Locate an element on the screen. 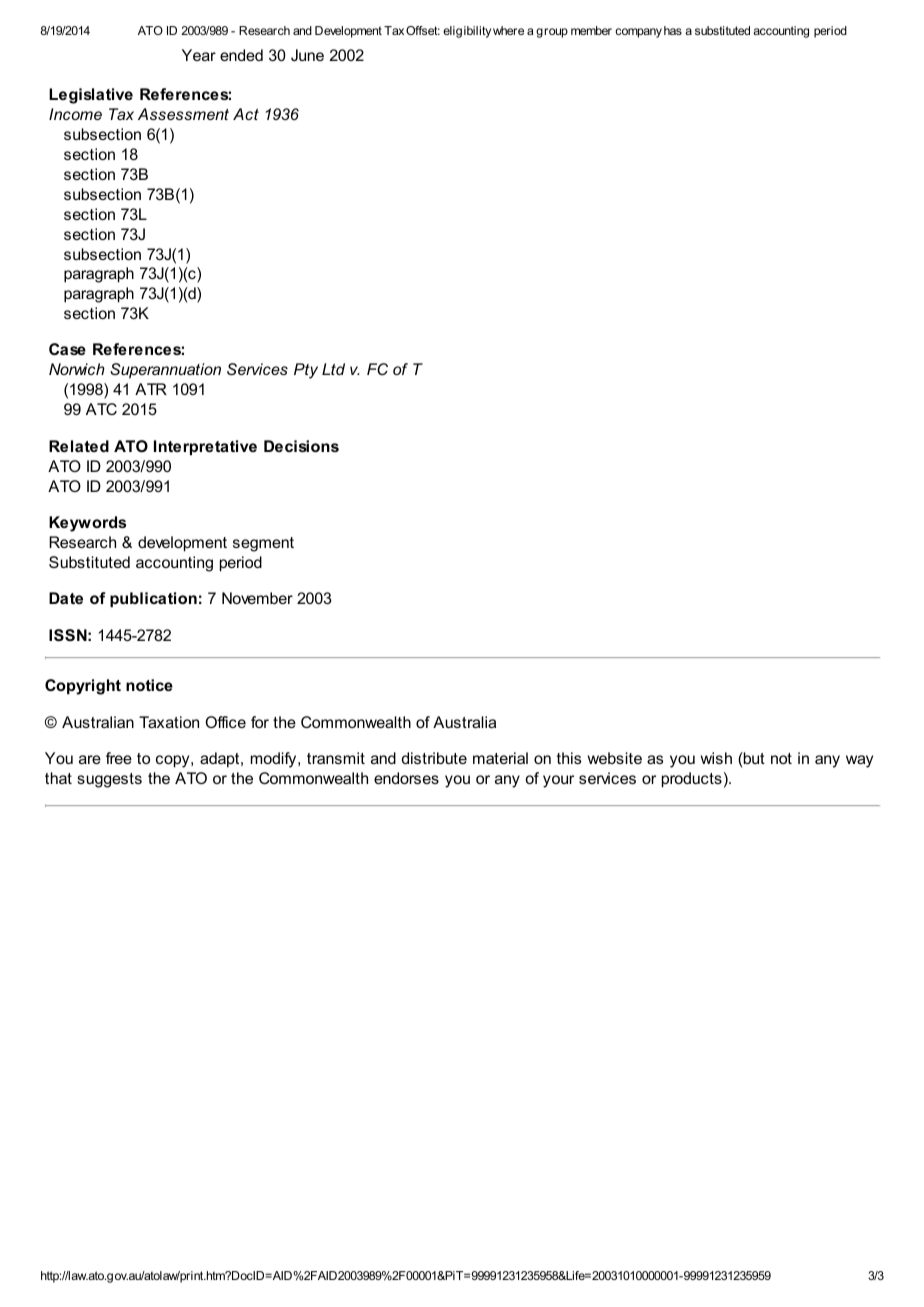 The image size is (924, 1307). Decisions is located at coordinates (301, 446).
